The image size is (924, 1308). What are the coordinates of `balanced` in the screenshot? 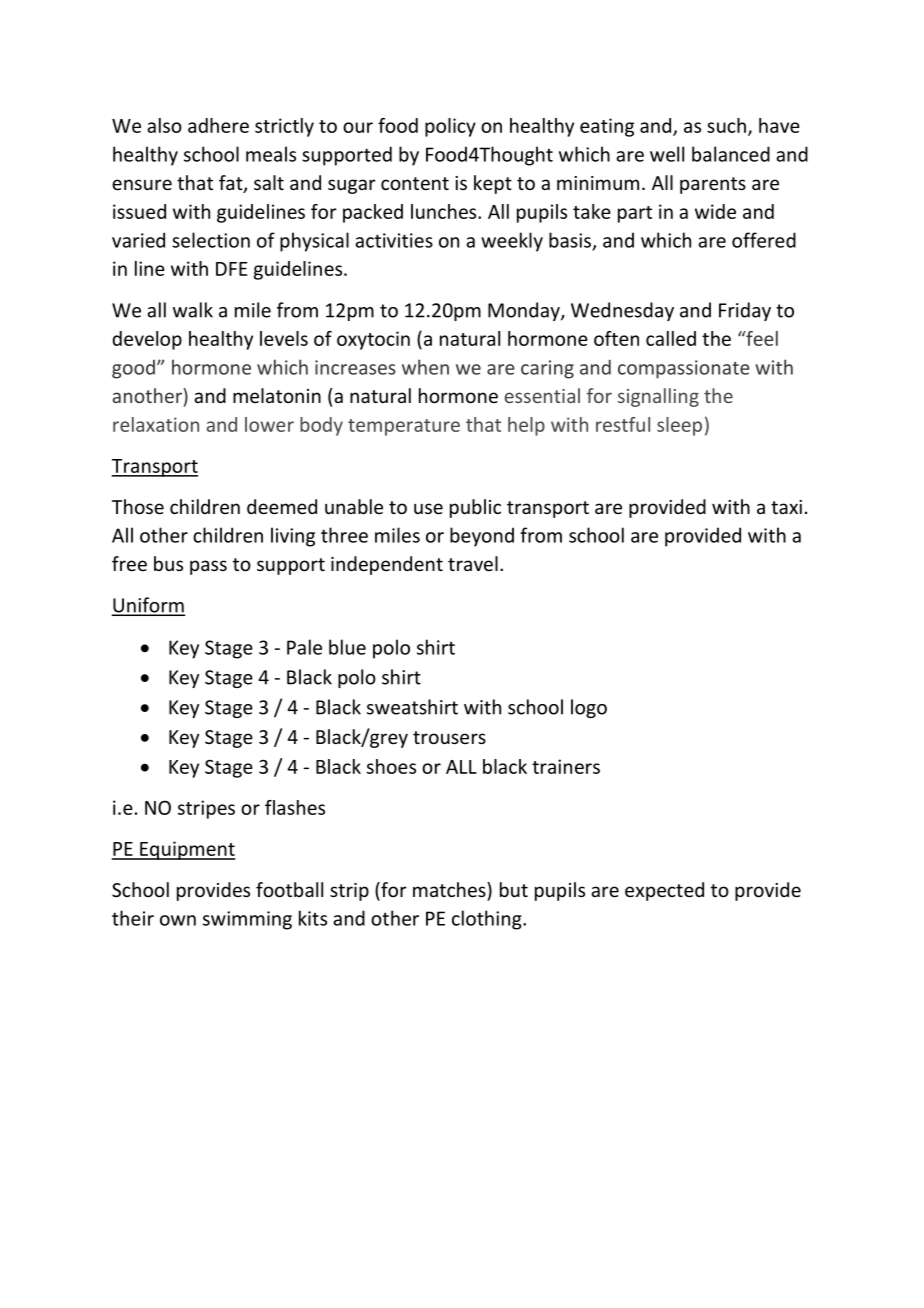 It's located at (731, 154).
